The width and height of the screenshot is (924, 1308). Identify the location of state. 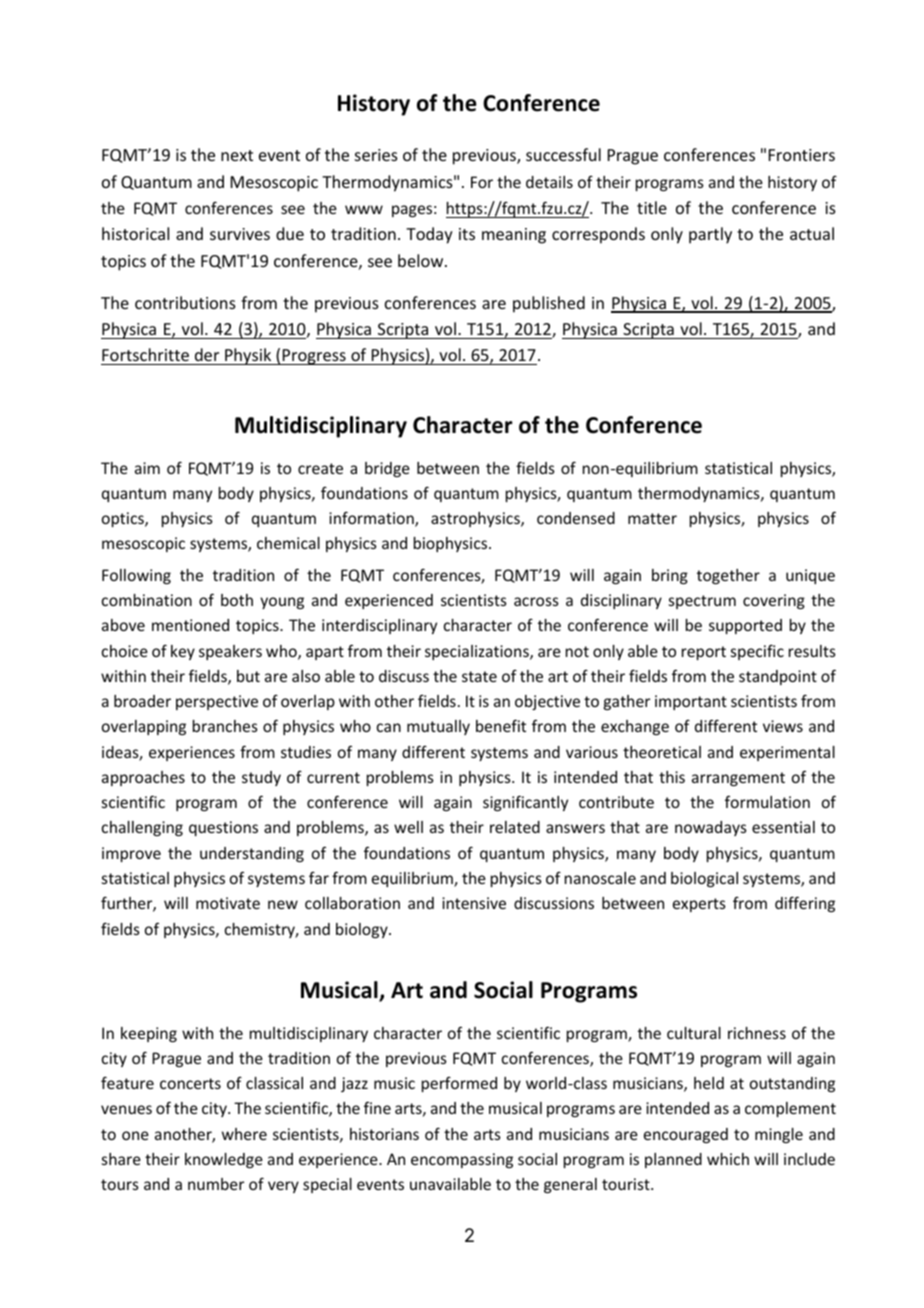
(479, 676).
